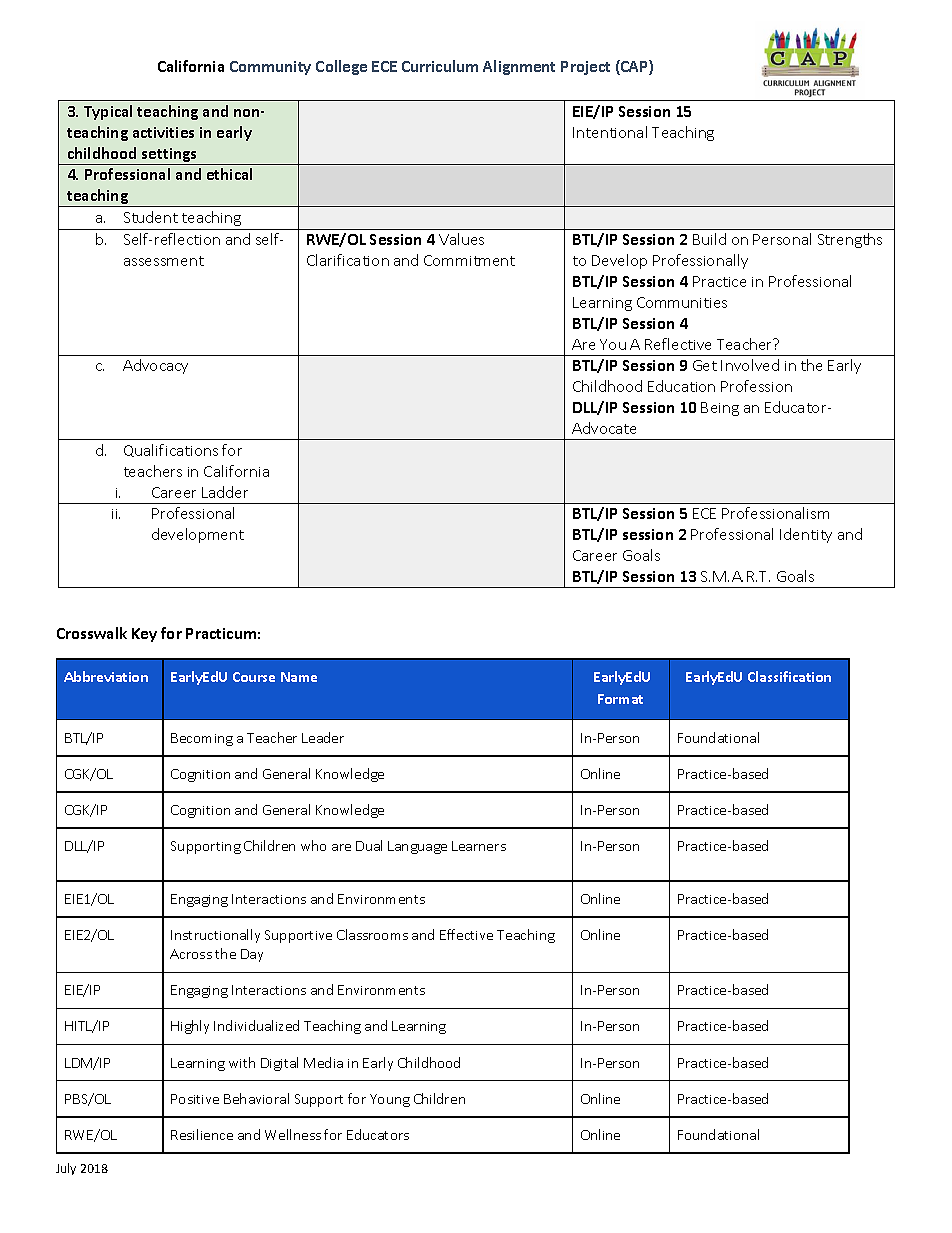 The width and height of the screenshot is (952, 1233). What do you see at coordinates (479, 846) in the screenshot?
I see `Learners` at bounding box center [479, 846].
